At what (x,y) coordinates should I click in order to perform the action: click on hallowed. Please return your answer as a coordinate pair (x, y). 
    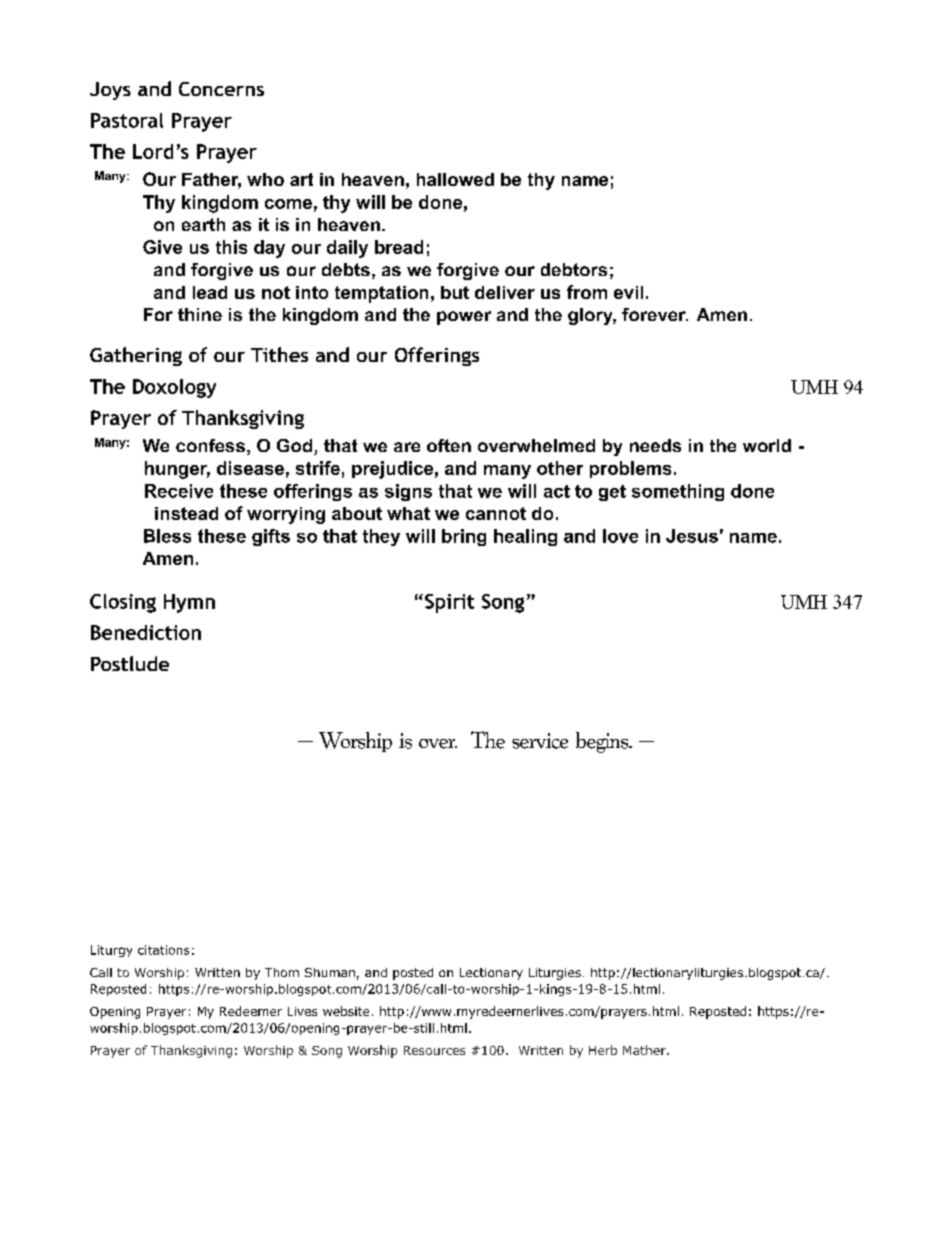
    Looking at the image, I should click on (455, 179).
